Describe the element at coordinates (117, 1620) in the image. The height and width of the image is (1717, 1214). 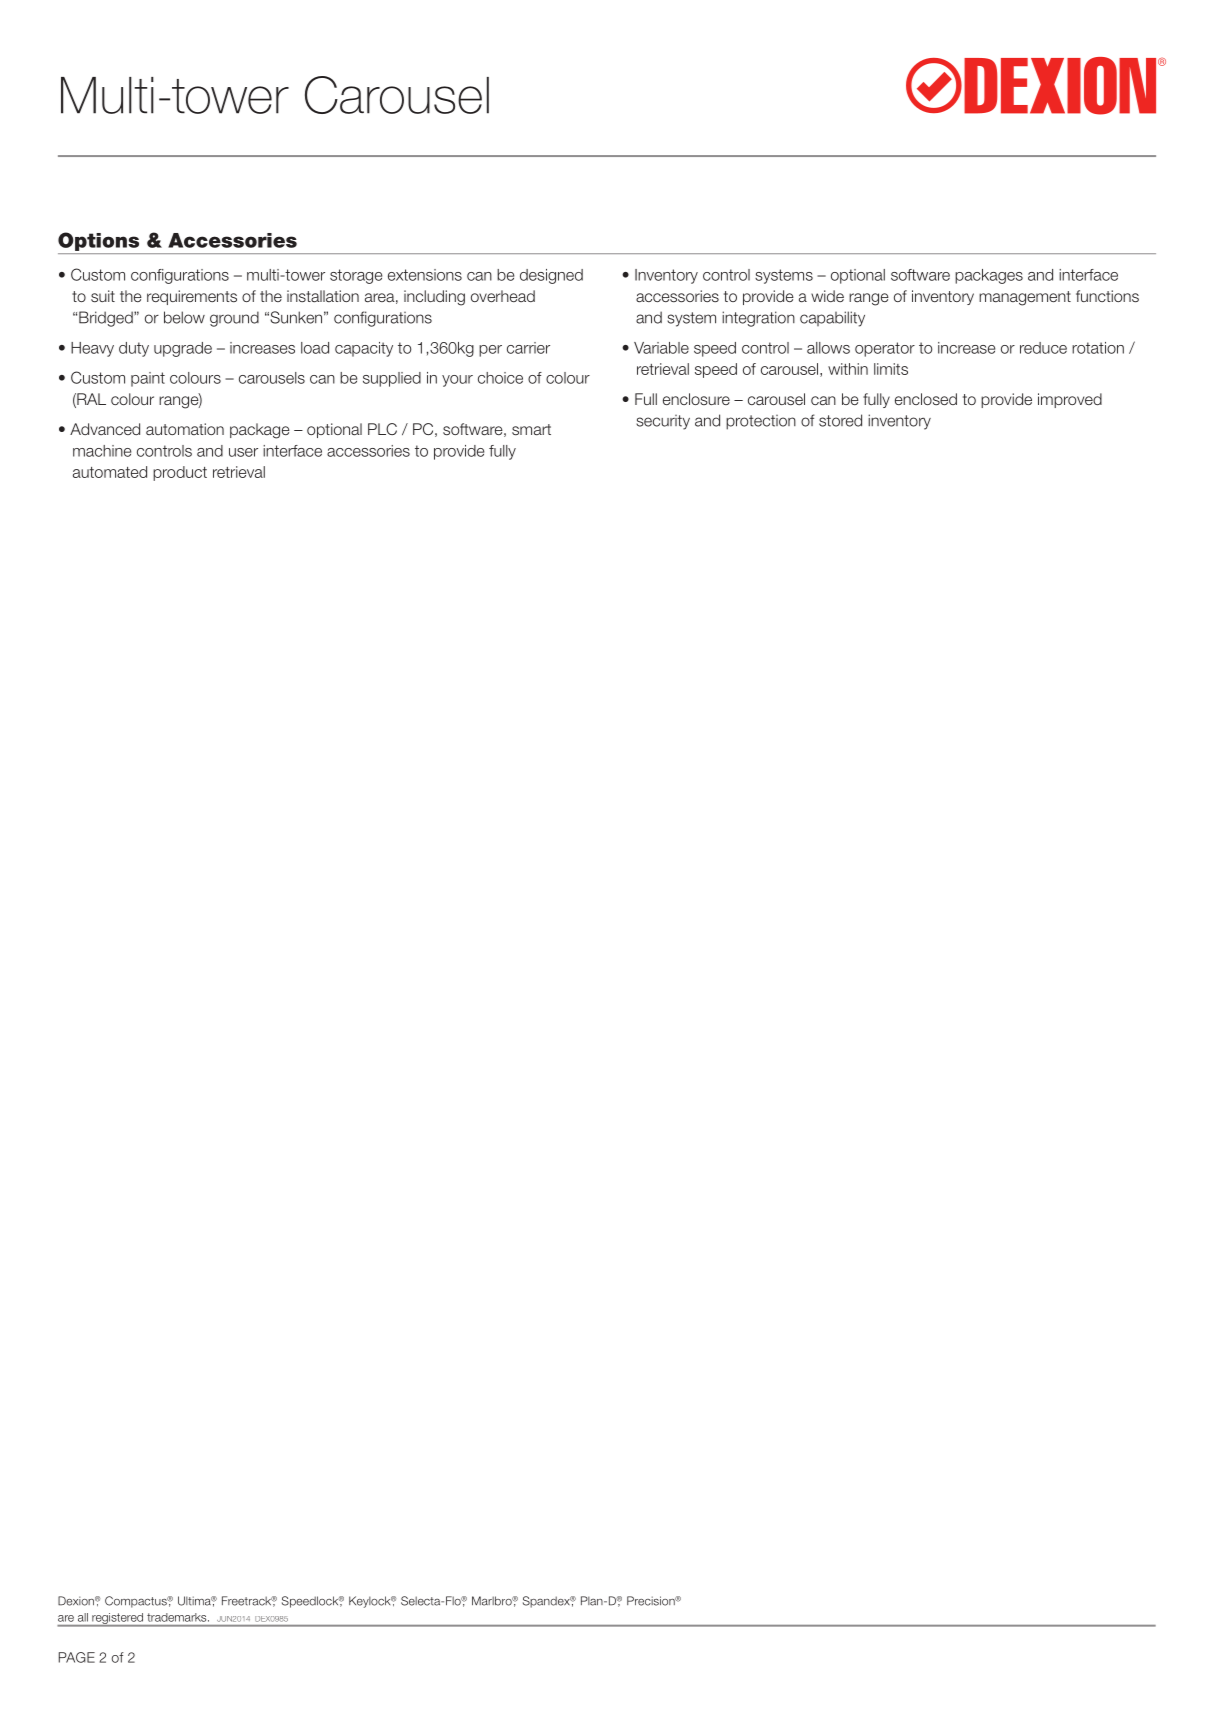
I see `registered` at that location.
